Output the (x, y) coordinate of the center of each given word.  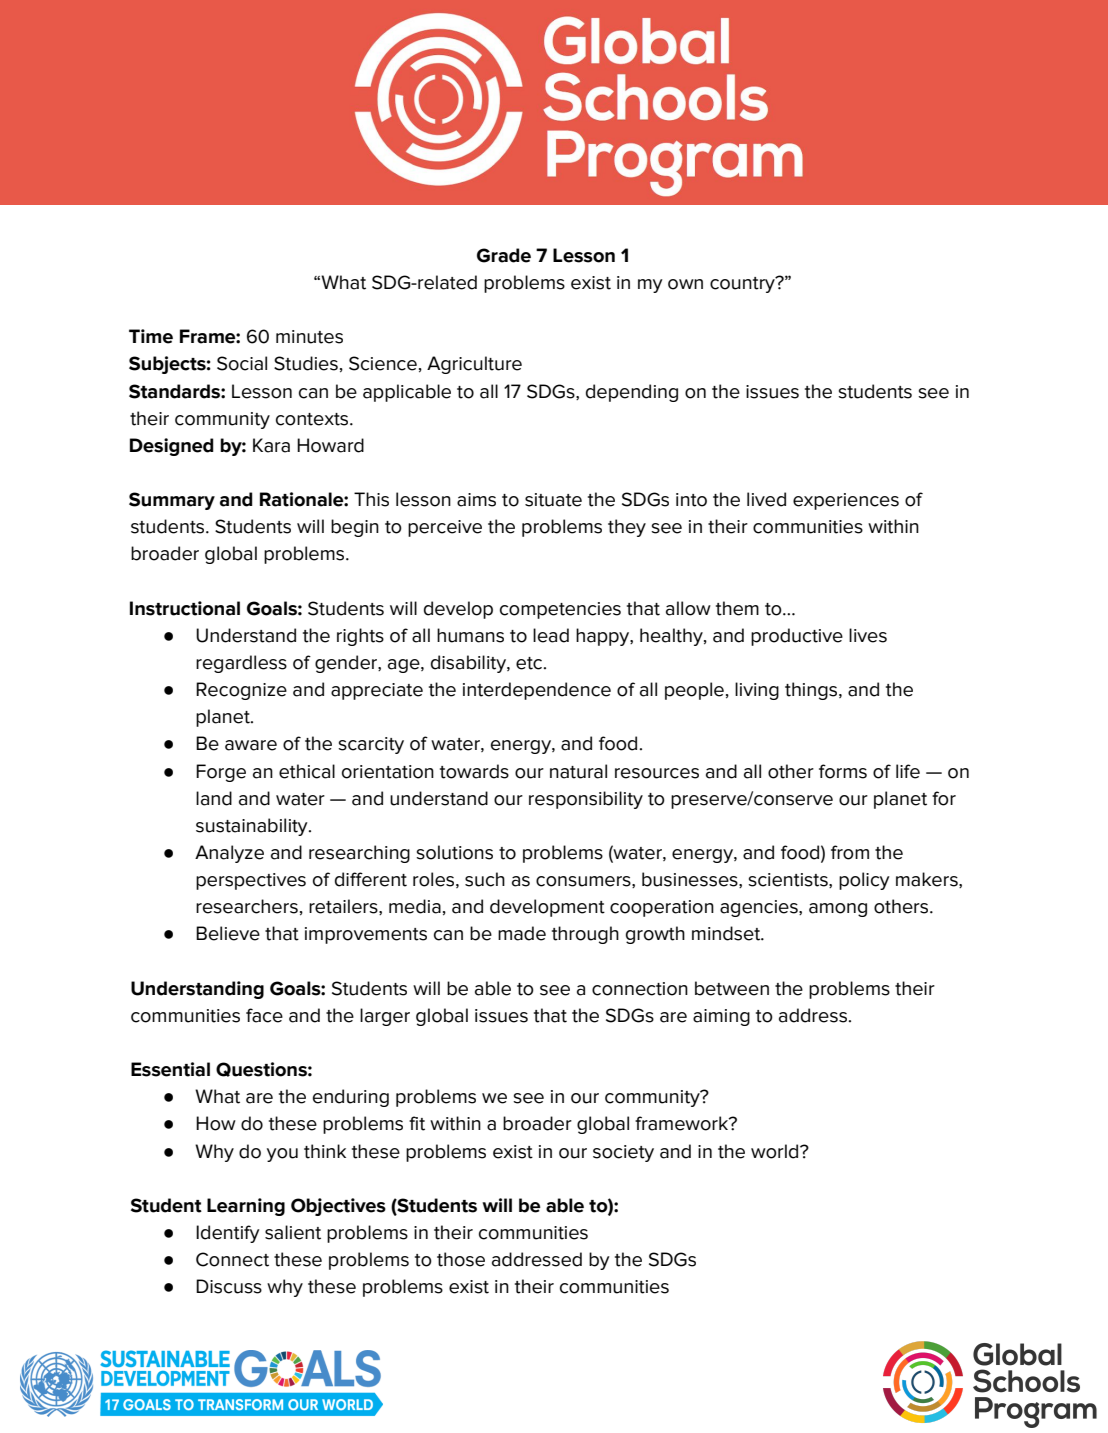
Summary (172, 501)
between (732, 988)
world (776, 1151)
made (522, 933)
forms (843, 771)
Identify (228, 1234)
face (264, 1015)
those (461, 1259)
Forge (221, 773)
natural (578, 771)
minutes (309, 337)
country (743, 284)
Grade (504, 255)
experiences (846, 501)
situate (553, 500)
